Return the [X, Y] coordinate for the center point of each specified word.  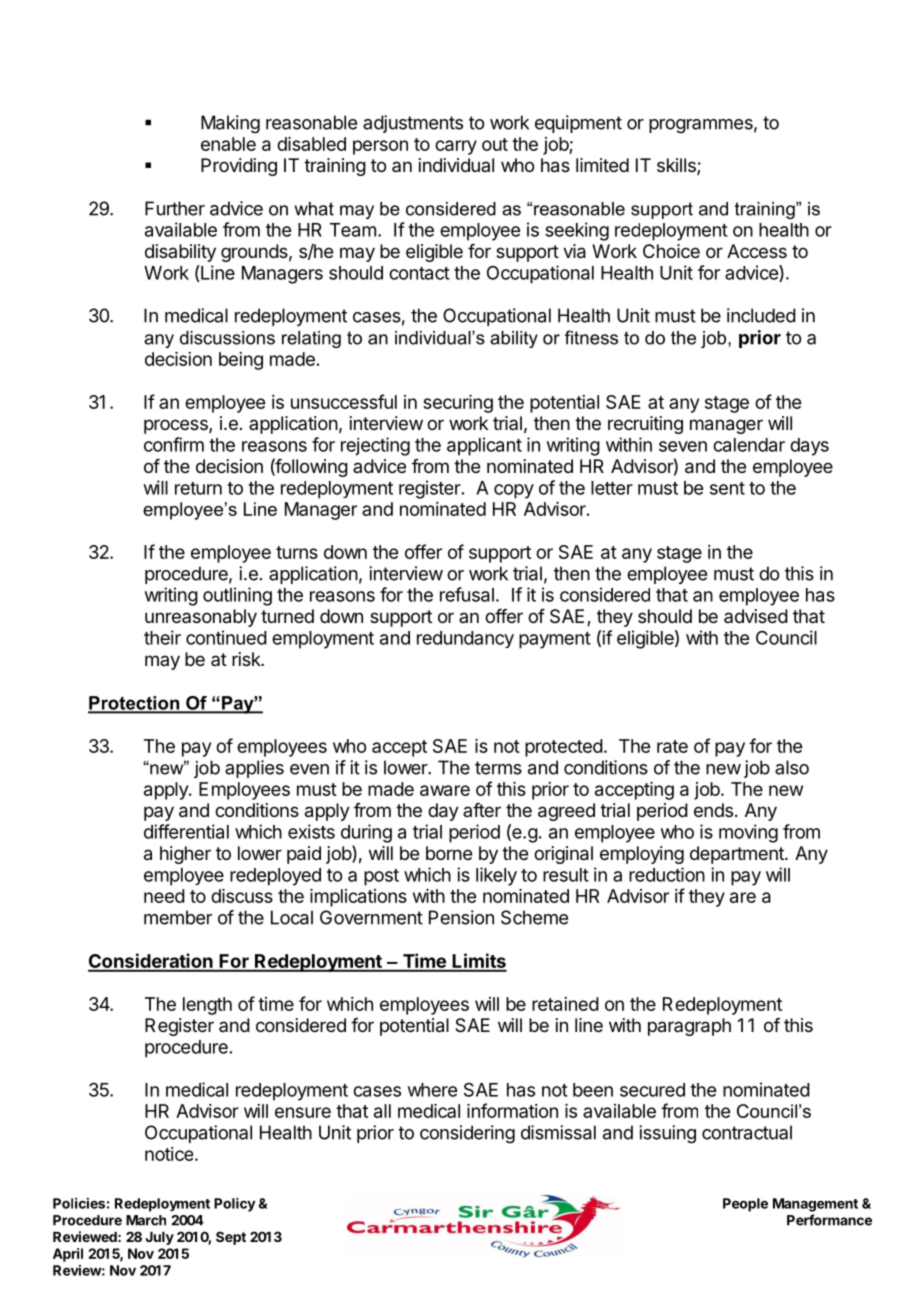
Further [175, 208]
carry [456, 147]
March [146, 1220]
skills [677, 166]
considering [467, 1134]
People [745, 1205]
